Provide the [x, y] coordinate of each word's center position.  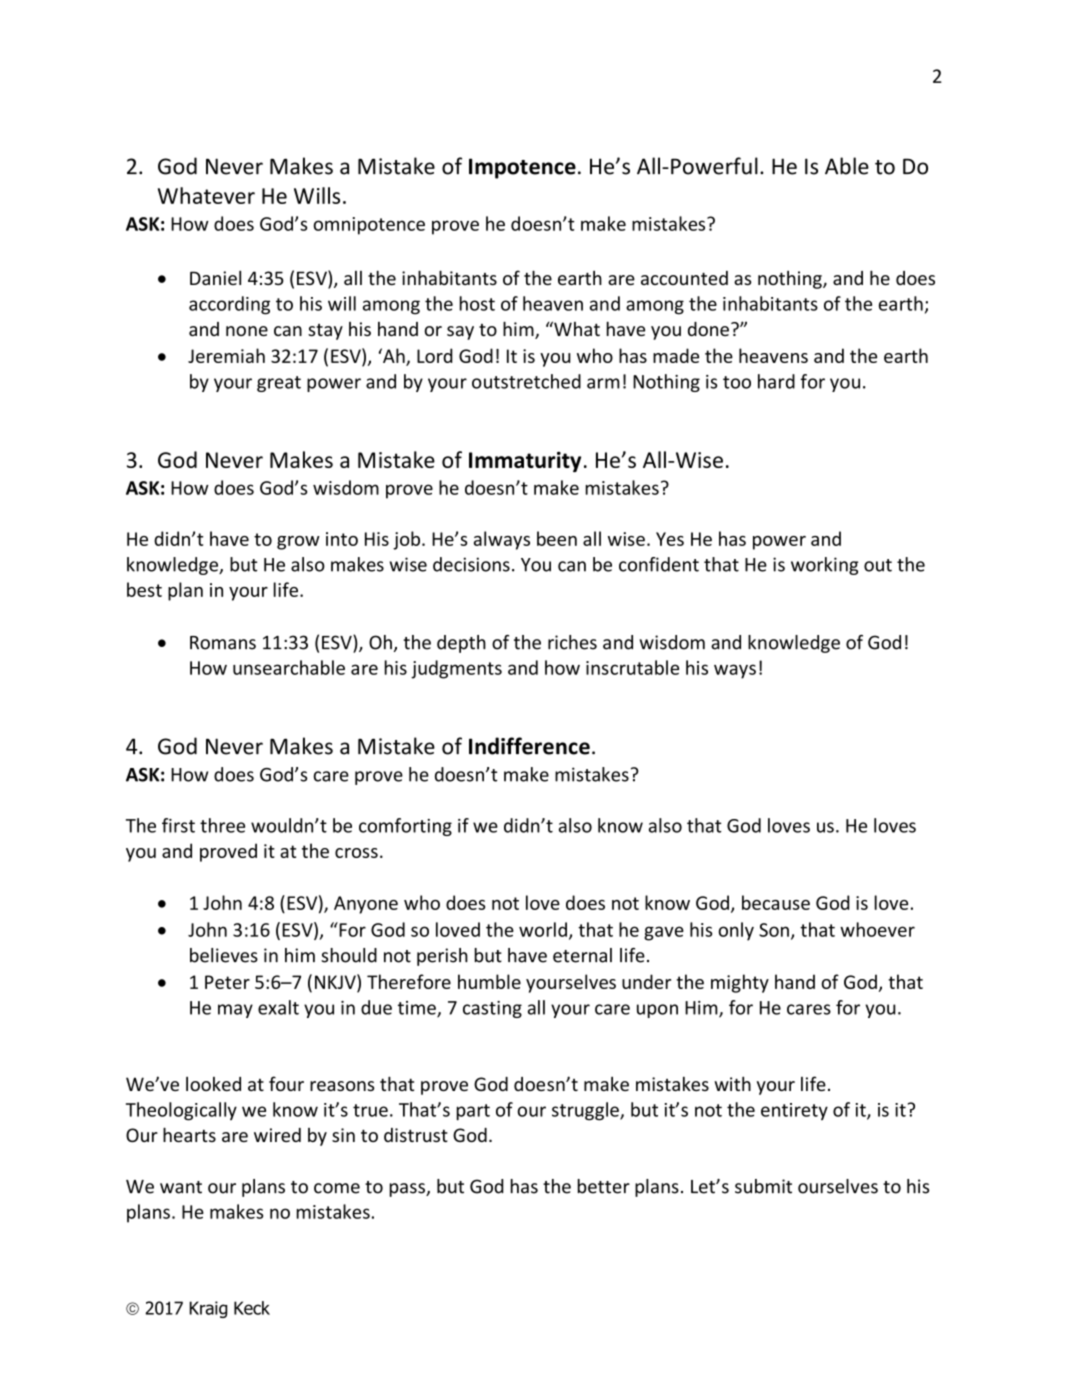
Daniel [215, 277]
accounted [684, 278]
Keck [252, 1308]
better [604, 1186]
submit [763, 1186]
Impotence [522, 168]
